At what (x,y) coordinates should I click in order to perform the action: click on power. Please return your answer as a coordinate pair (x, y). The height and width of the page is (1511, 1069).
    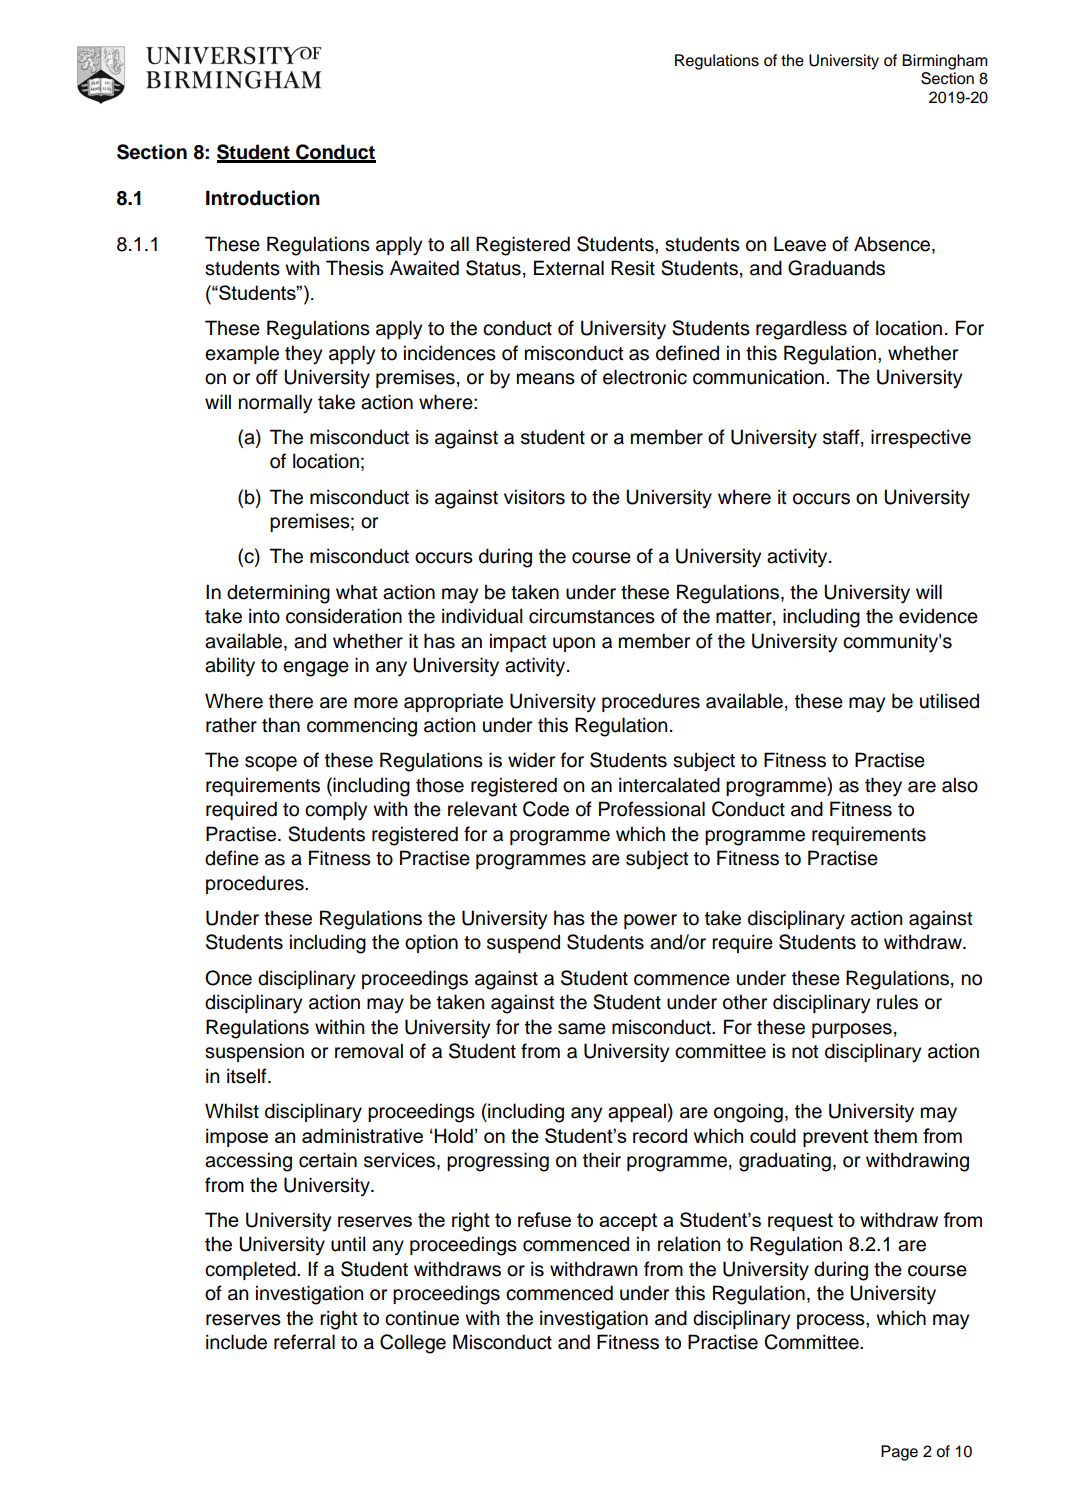
    Looking at the image, I should click on (650, 921).
